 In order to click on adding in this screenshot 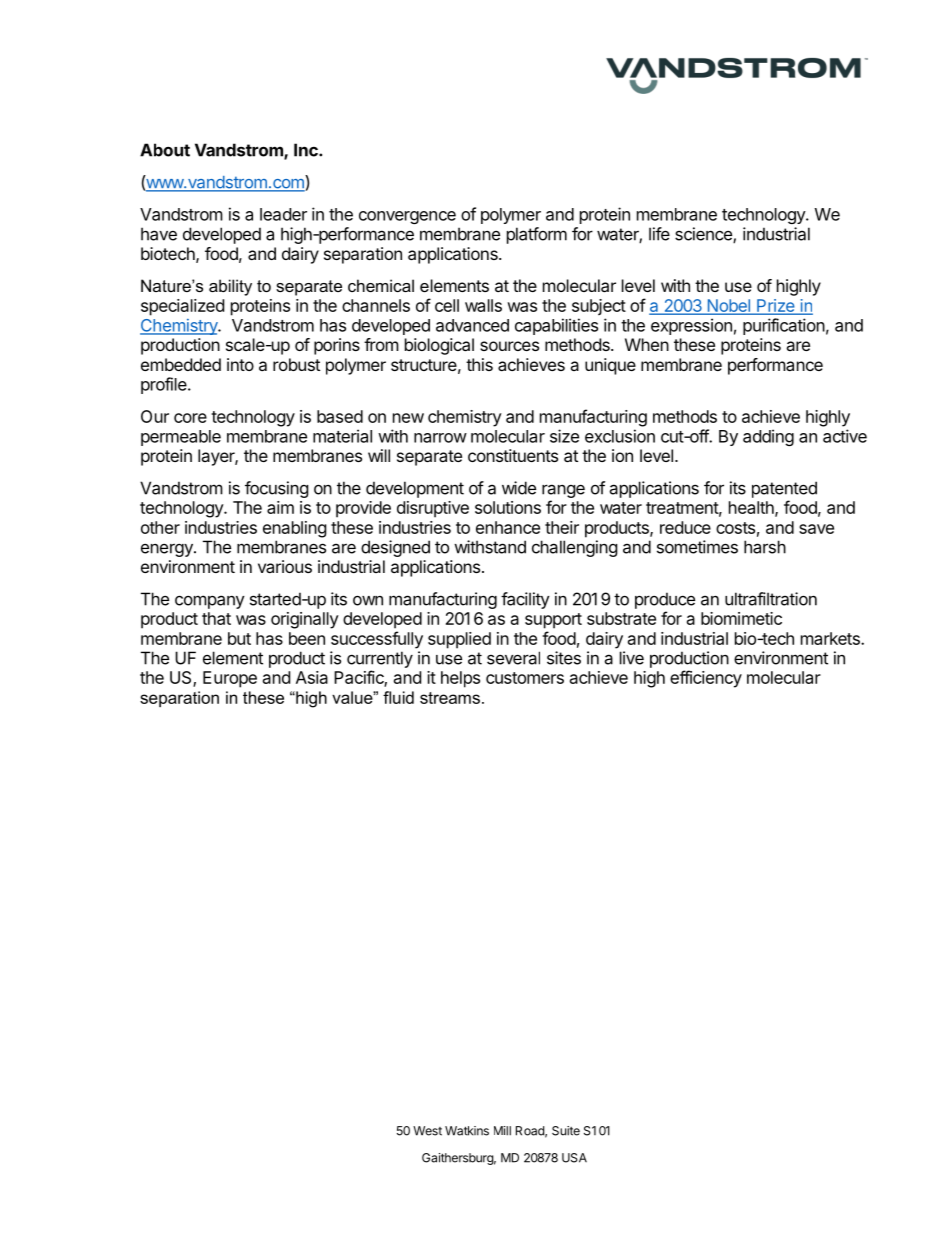, I will do `click(768, 437)`.
